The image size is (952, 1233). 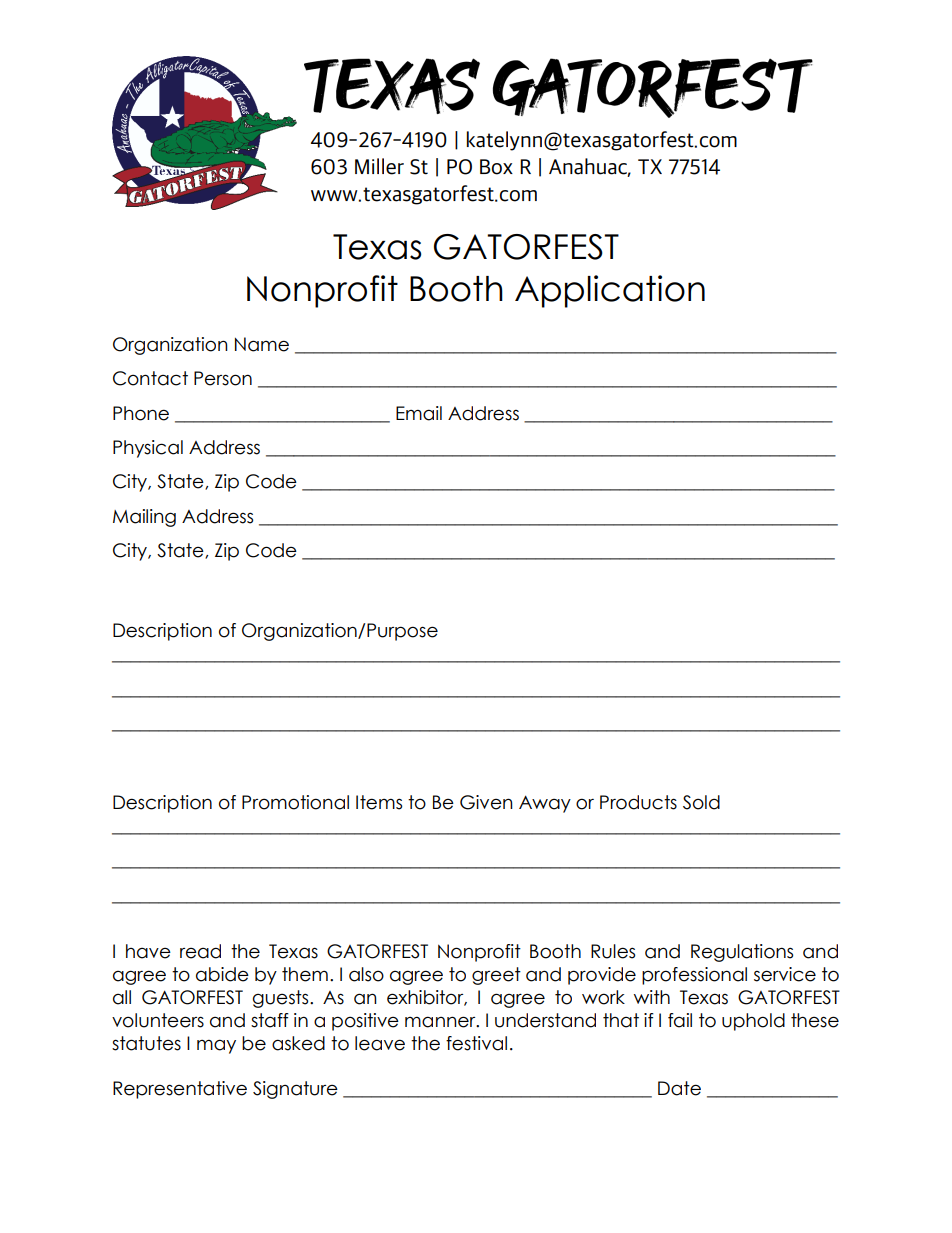 I want to click on Physical, so click(x=148, y=449).
